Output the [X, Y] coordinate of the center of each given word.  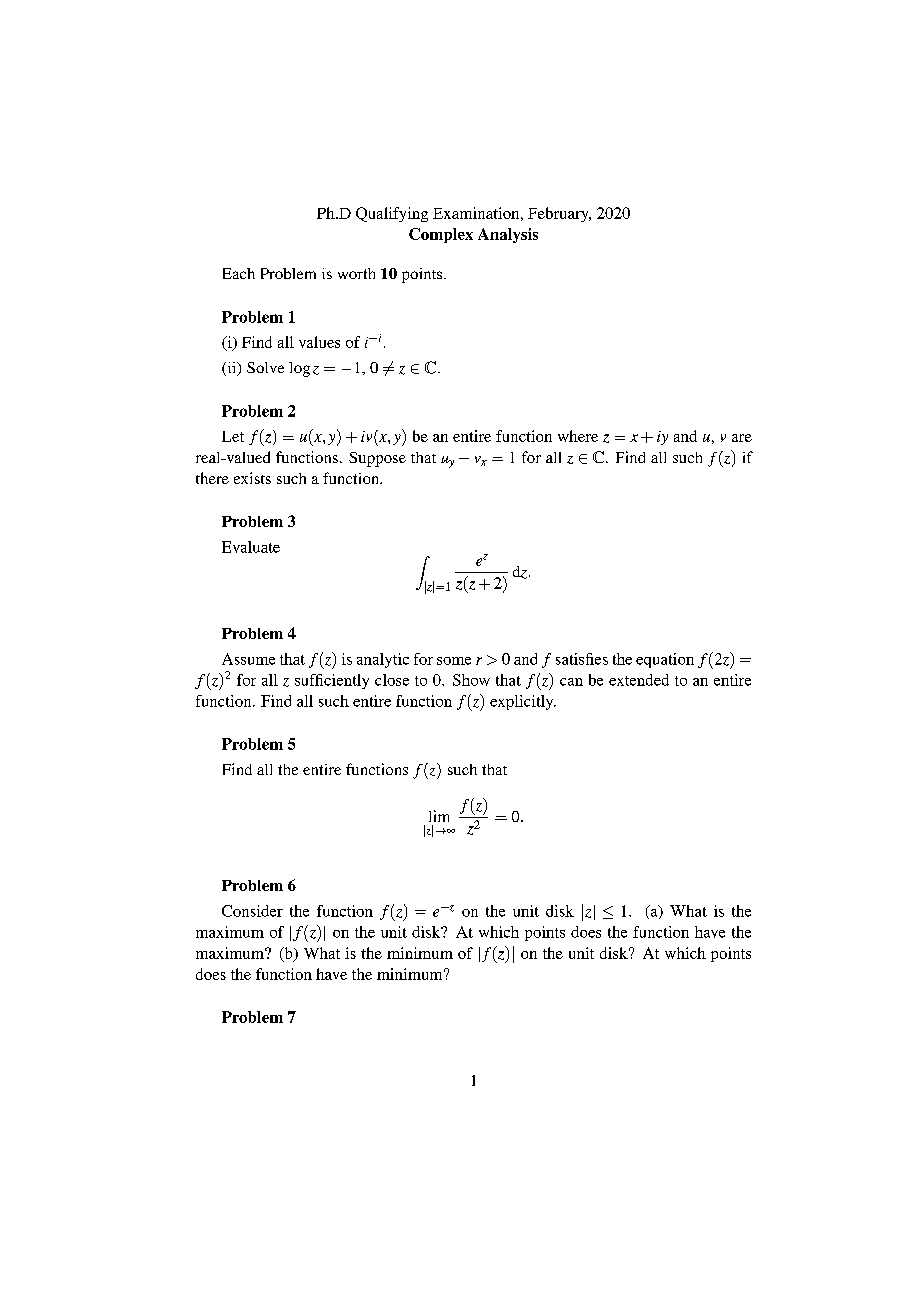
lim [439, 816]
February [559, 214]
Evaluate [251, 547]
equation [665, 660]
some [454, 661]
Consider [252, 911]
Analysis [508, 235]
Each [239, 273]
